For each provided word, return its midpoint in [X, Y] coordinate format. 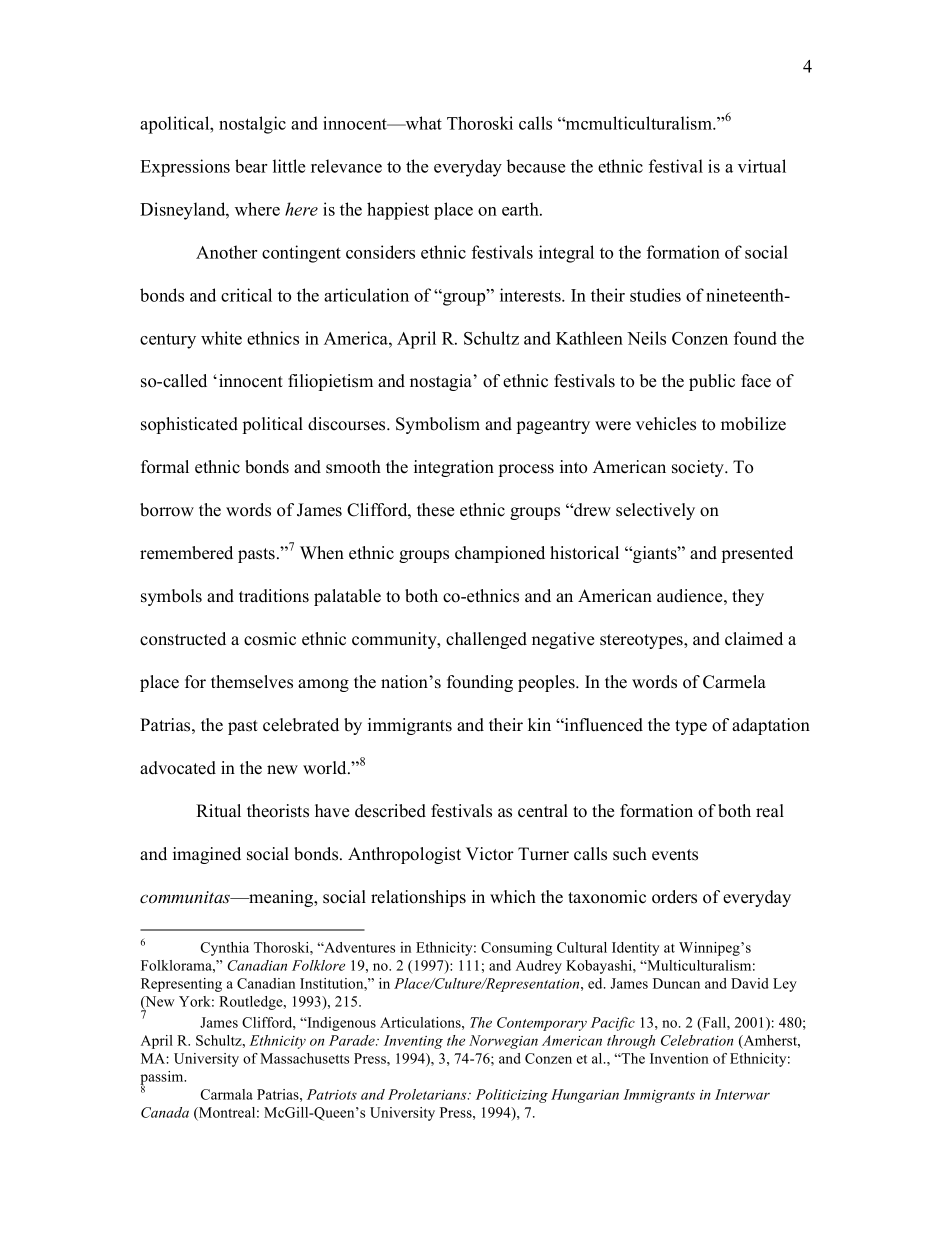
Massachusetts [304, 1058]
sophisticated [189, 425]
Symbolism [438, 425]
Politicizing [512, 1096]
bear [251, 166]
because [536, 166]
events [675, 855]
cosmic [270, 639]
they [748, 597]
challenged [486, 640]
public [712, 382]
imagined [207, 855]
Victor [490, 854]
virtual [762, 166]
